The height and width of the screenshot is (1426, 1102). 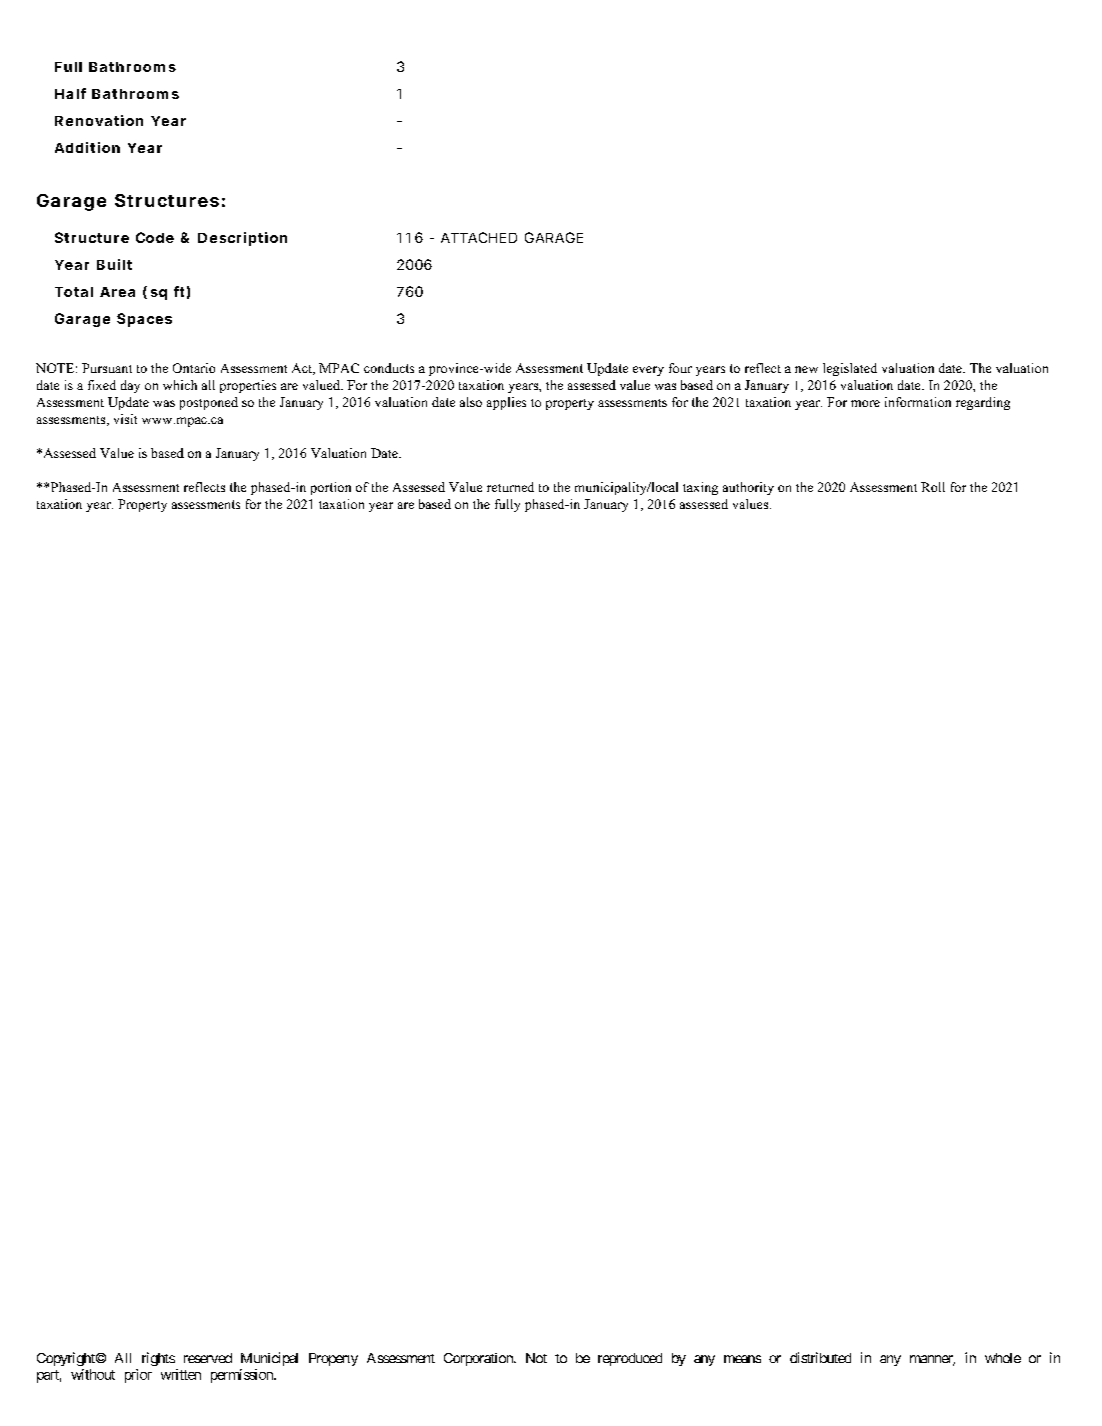 What do you see at coordinates (510, 487) in the screenshot?
I see `returned` at bounding box center [510, 487].
